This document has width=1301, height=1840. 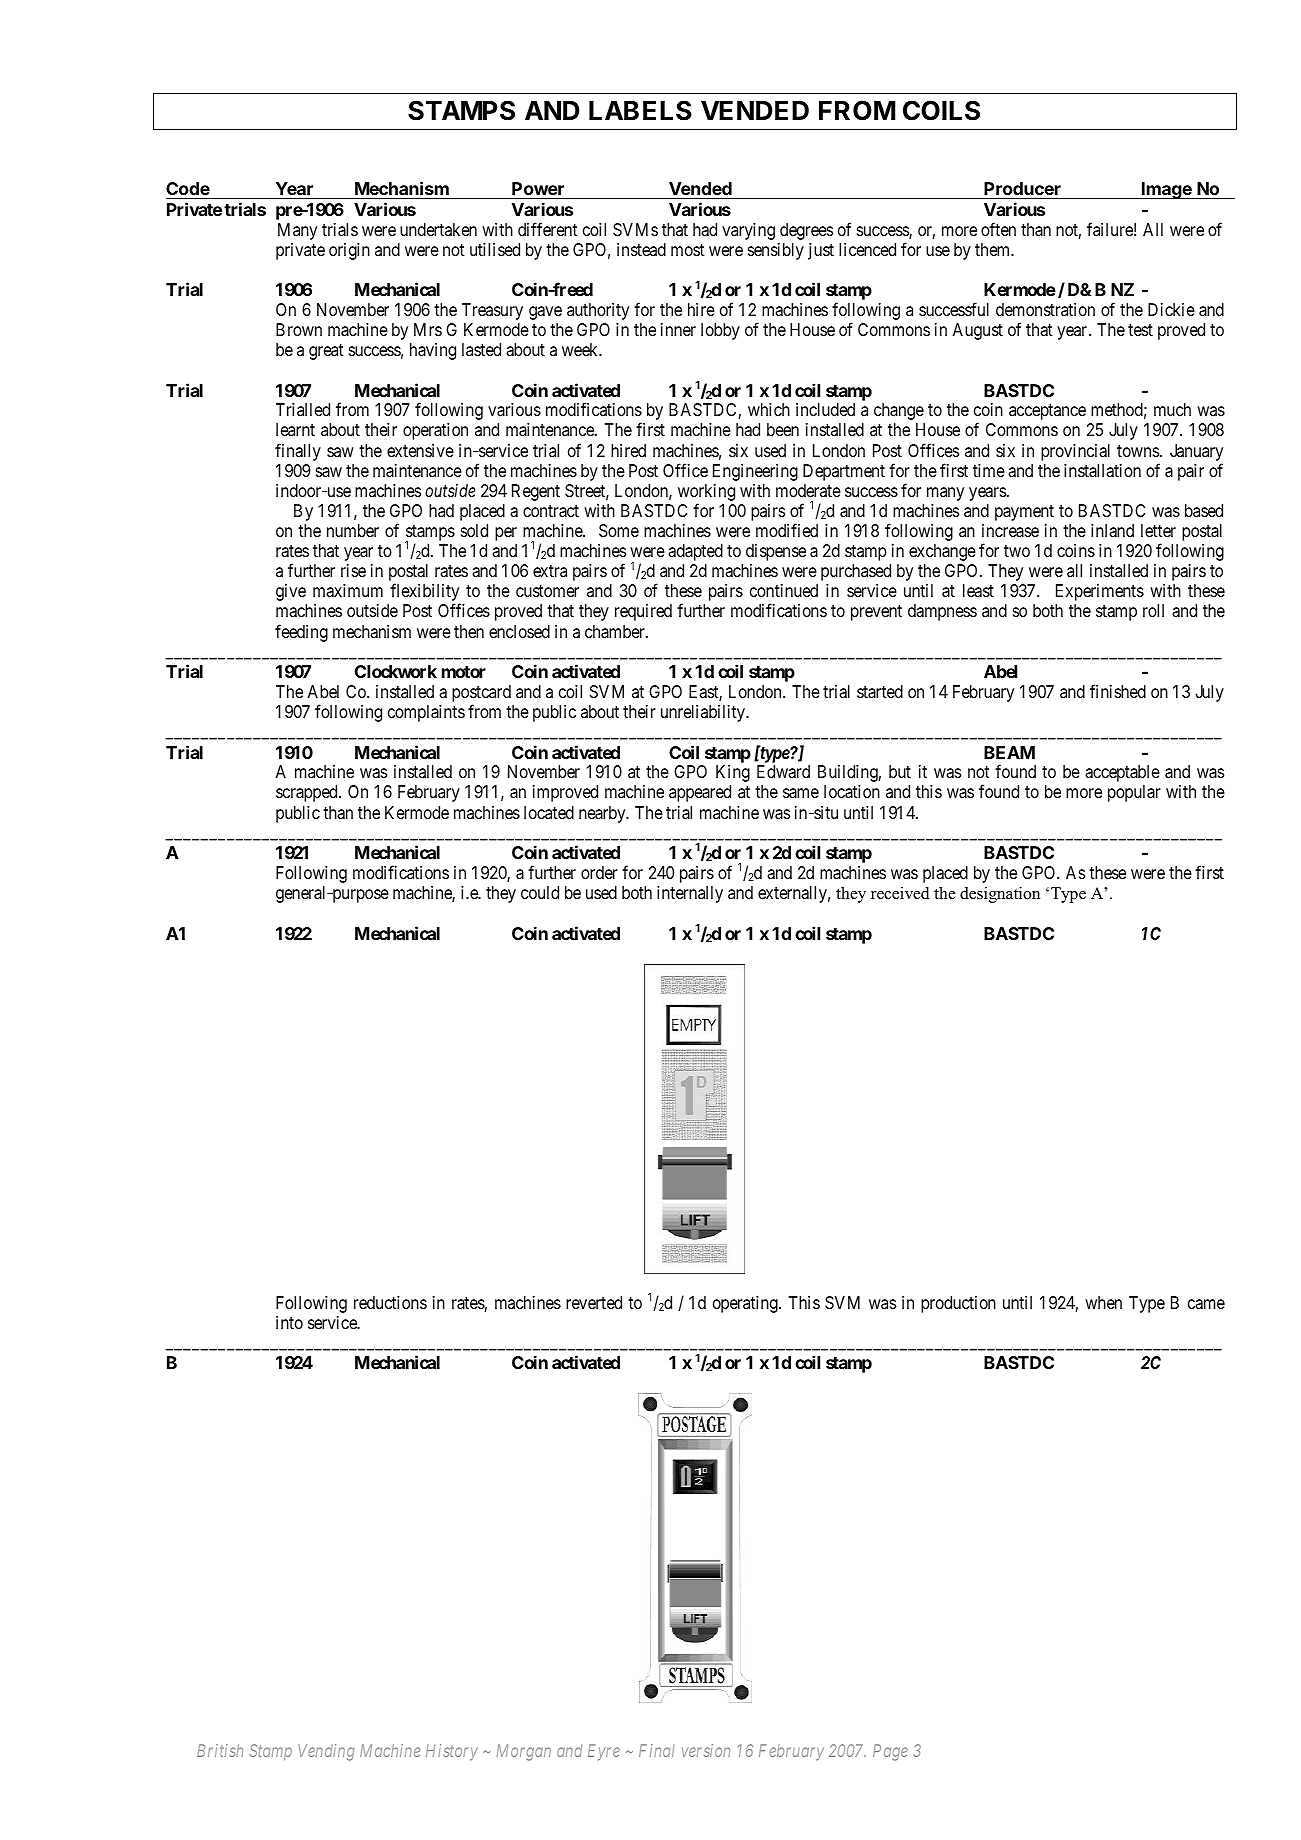 I want to click on origin, so click(x=349, y=251).
